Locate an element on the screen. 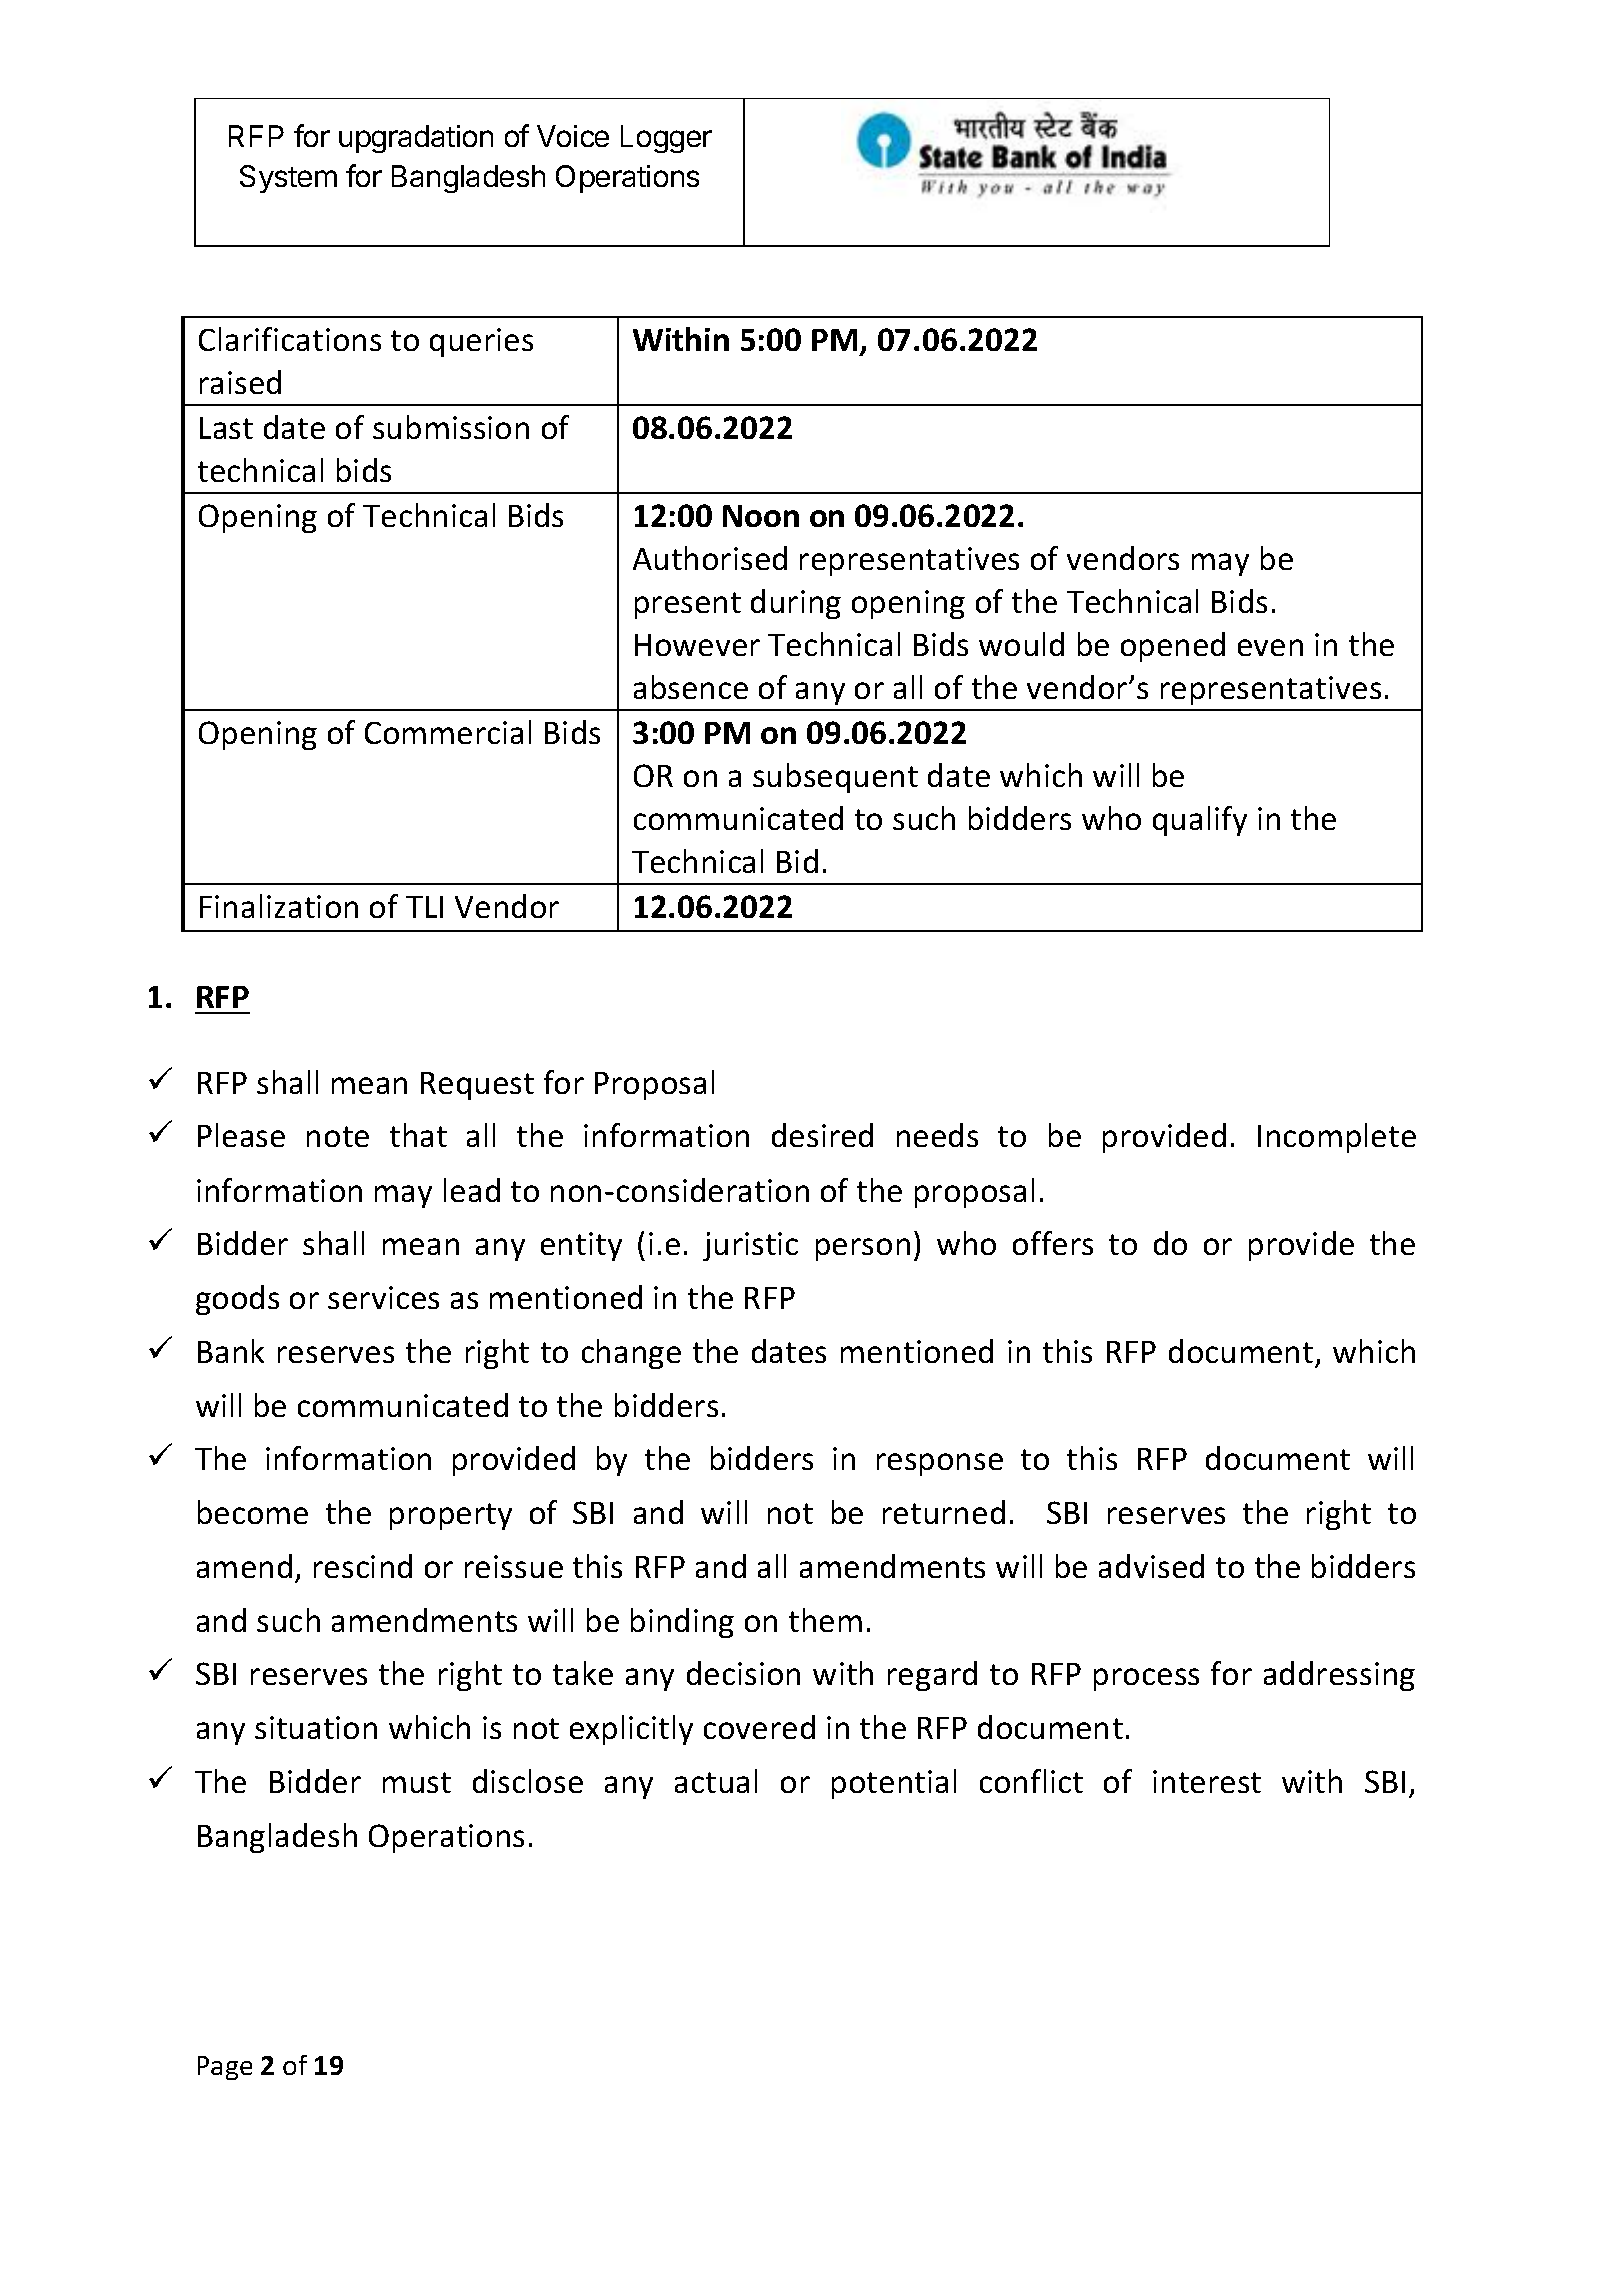 Image resolution: width=1613 pixels, height=2282 pixels. opened is located at coordinates (1173, 647).
